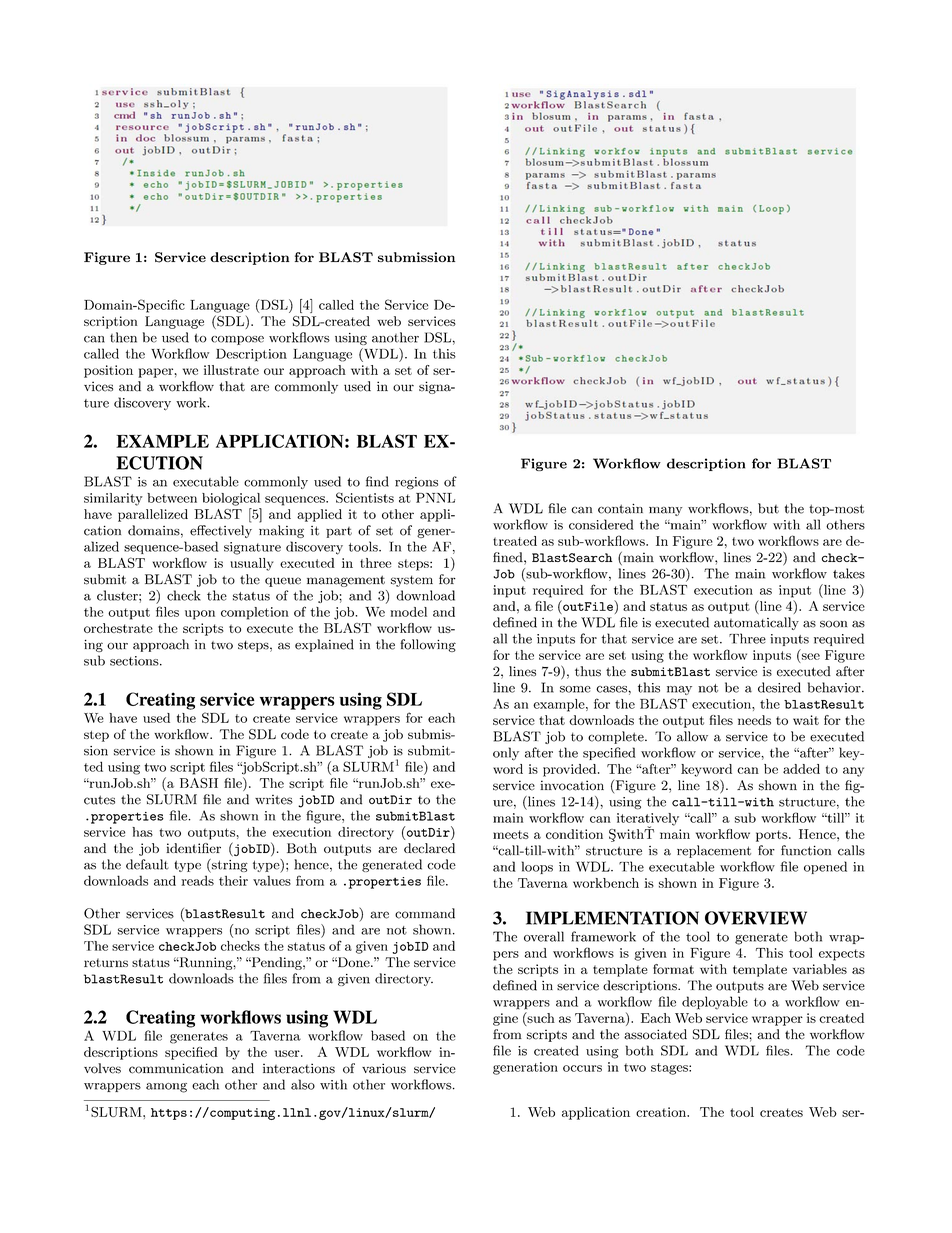  What do you see at coordinates (199, 783) in the screenshot?
I see `BASH` at bounding box center [199, 783].
